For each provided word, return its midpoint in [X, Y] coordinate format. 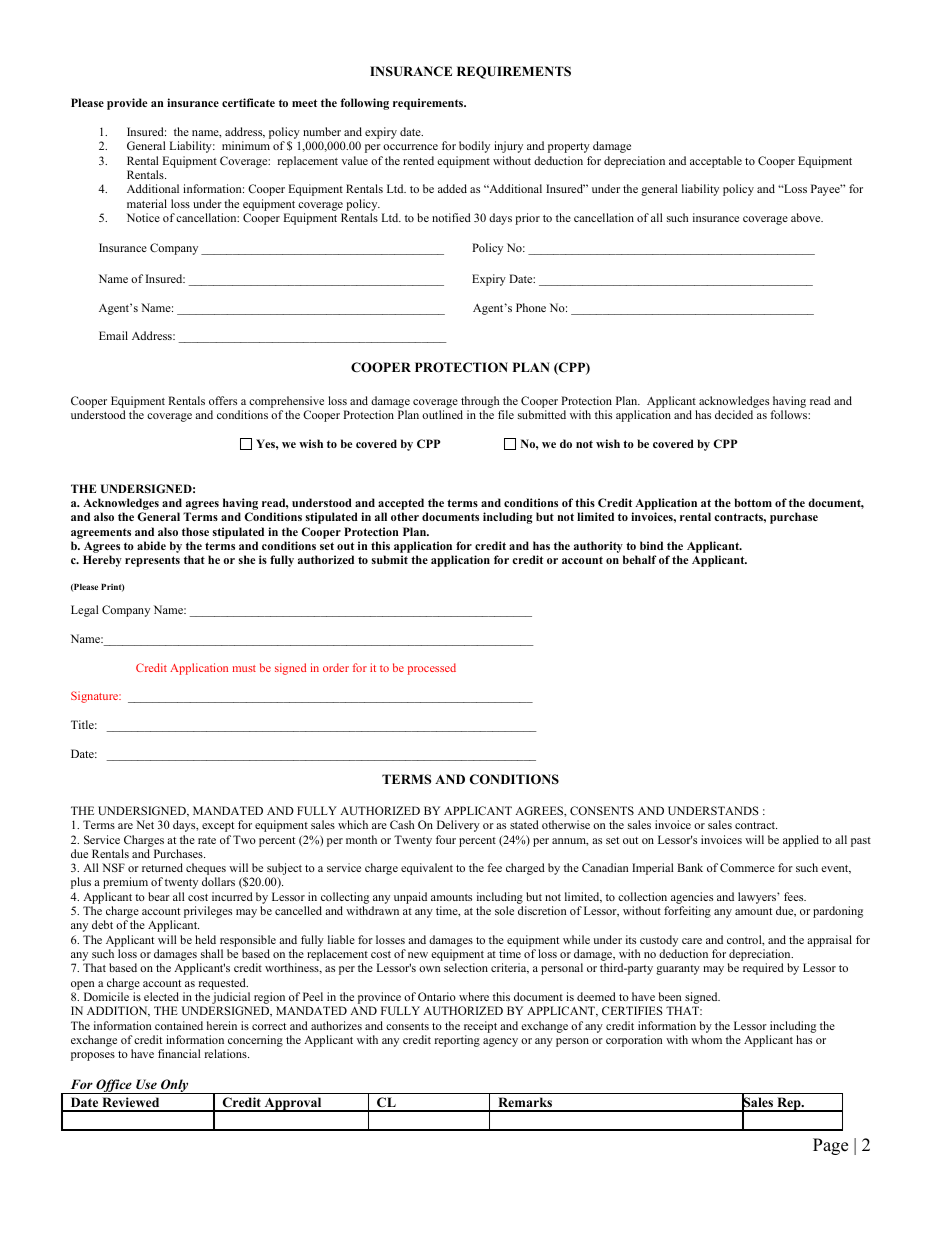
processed [432, 669]
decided [734, 414]
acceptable [716, 162]
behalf [640, 559]
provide [127, 104]
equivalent [427, 869]
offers [223, 400]
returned [162, 867]
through [481, 403]
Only [175, 1086]
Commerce [747, 867]
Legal [84, 611]
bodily [474, 147]
